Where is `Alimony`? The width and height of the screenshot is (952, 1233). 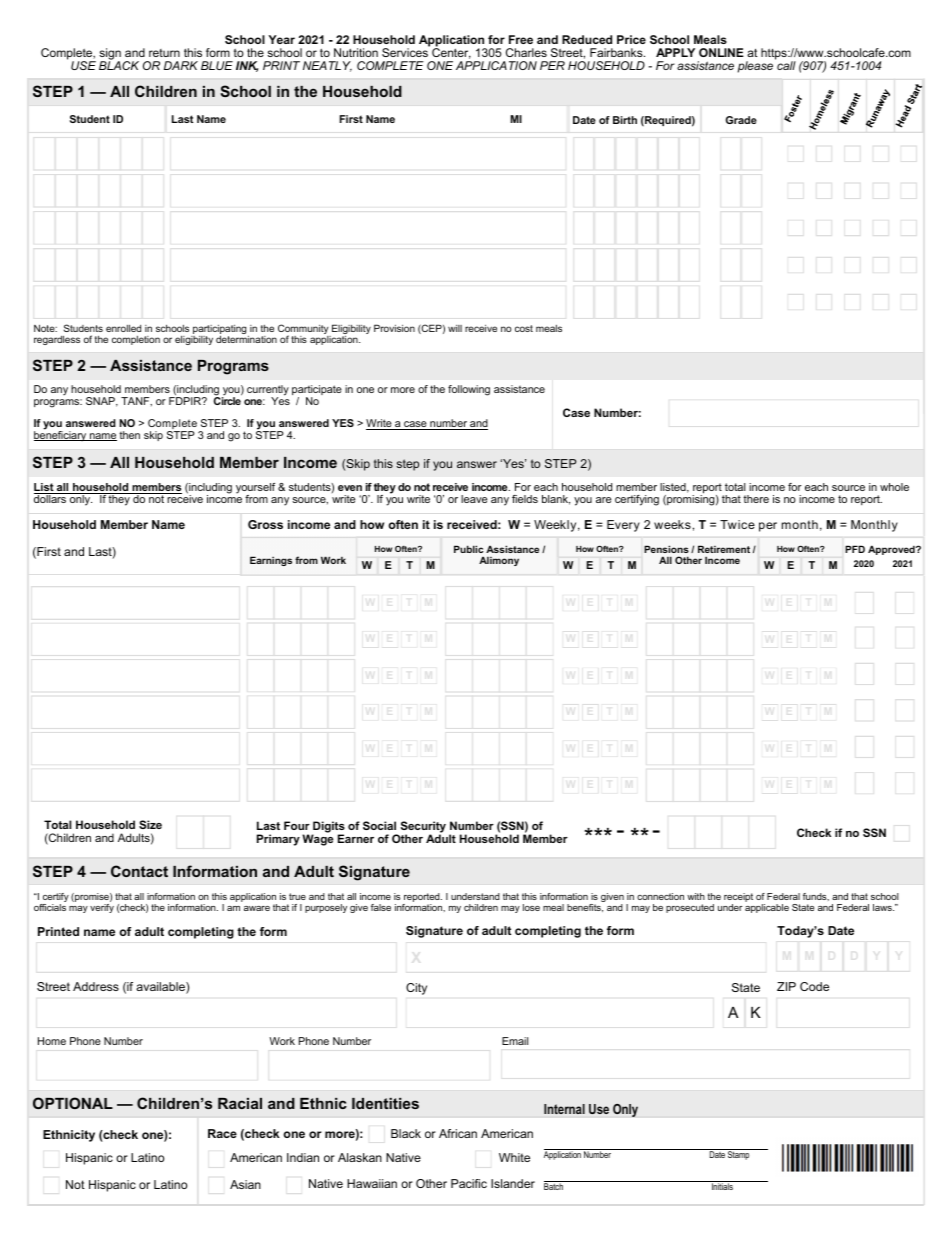 Alimony is located at coordinates (499, 561).
